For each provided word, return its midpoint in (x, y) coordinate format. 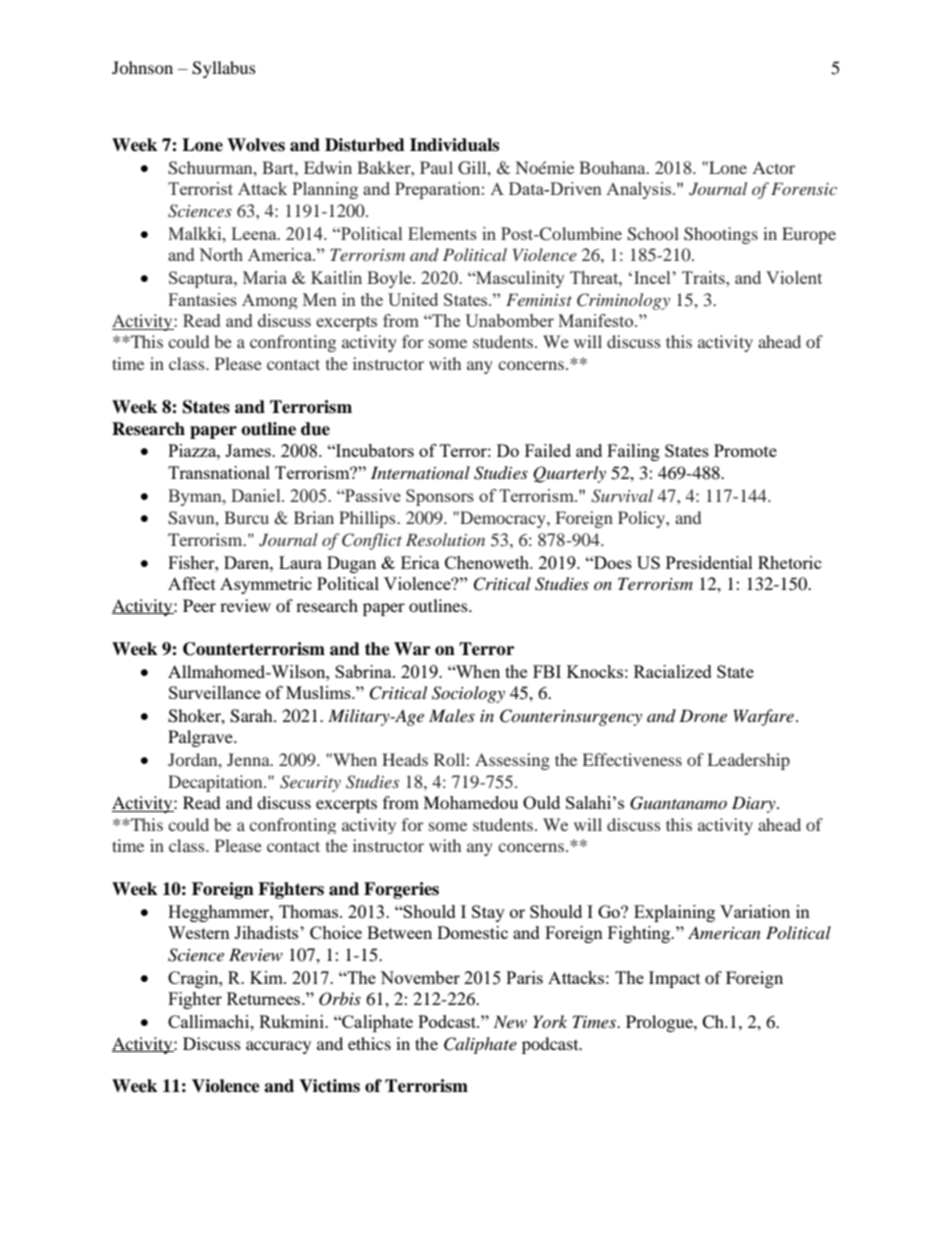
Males (452, 715)
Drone (703, 715)
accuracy (278, 1047)
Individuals (454, 145)
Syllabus (224, 69)
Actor (773, 168)
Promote (745, 450)
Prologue (660, 1023)
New (510, 1021)
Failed (548, 450)
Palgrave (201, 738)
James (249, 450)
